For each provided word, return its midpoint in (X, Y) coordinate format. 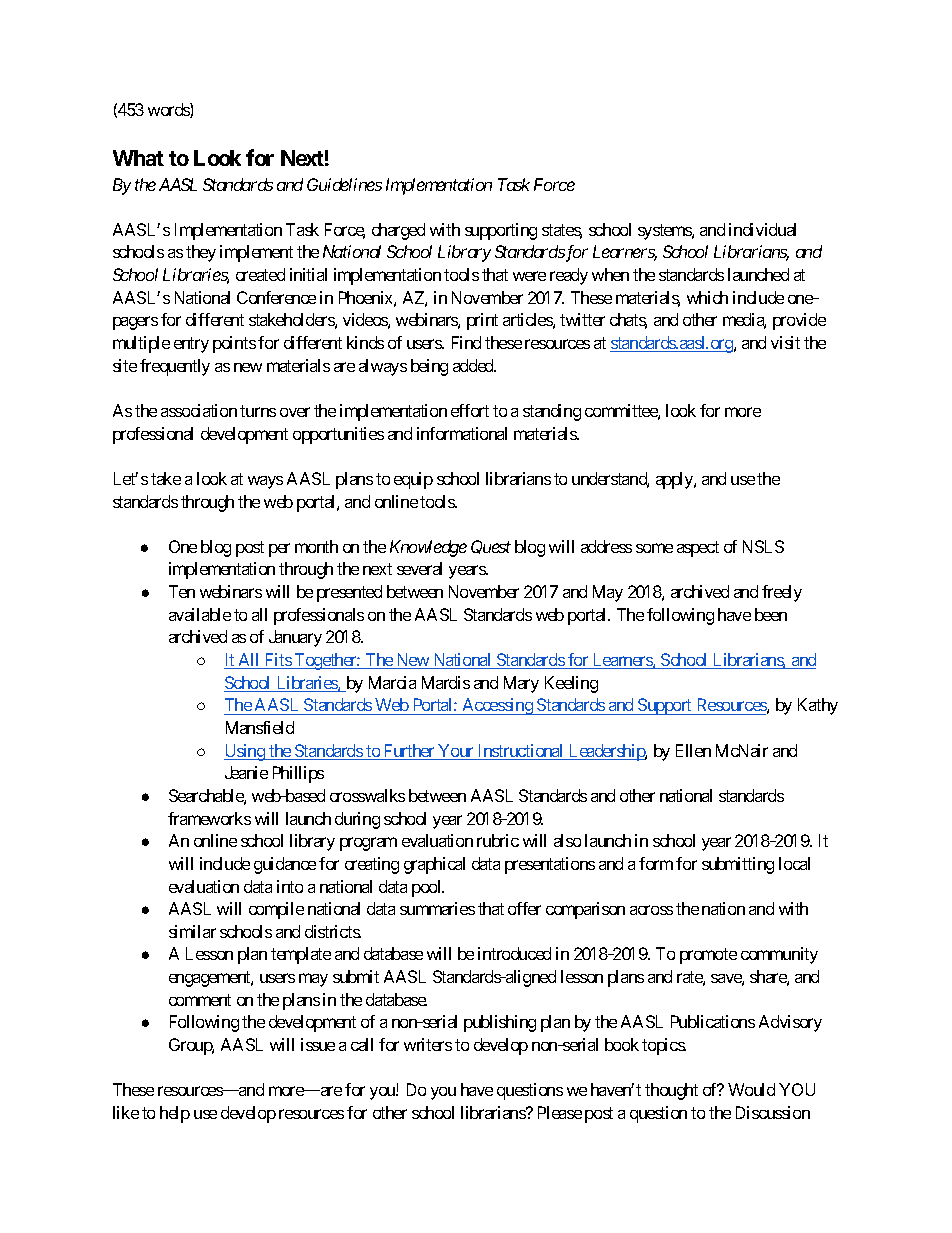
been (771, 614)
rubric (498, 840)
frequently (175, 367)
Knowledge (428, 548)
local (794, 863)
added (474, 365)
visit (785, 342)
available (200, 614)
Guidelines (344, 184)
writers (428, 1044)
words (169, 110)
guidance (285, 865)
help (175, 1114)
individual (762, 229)
